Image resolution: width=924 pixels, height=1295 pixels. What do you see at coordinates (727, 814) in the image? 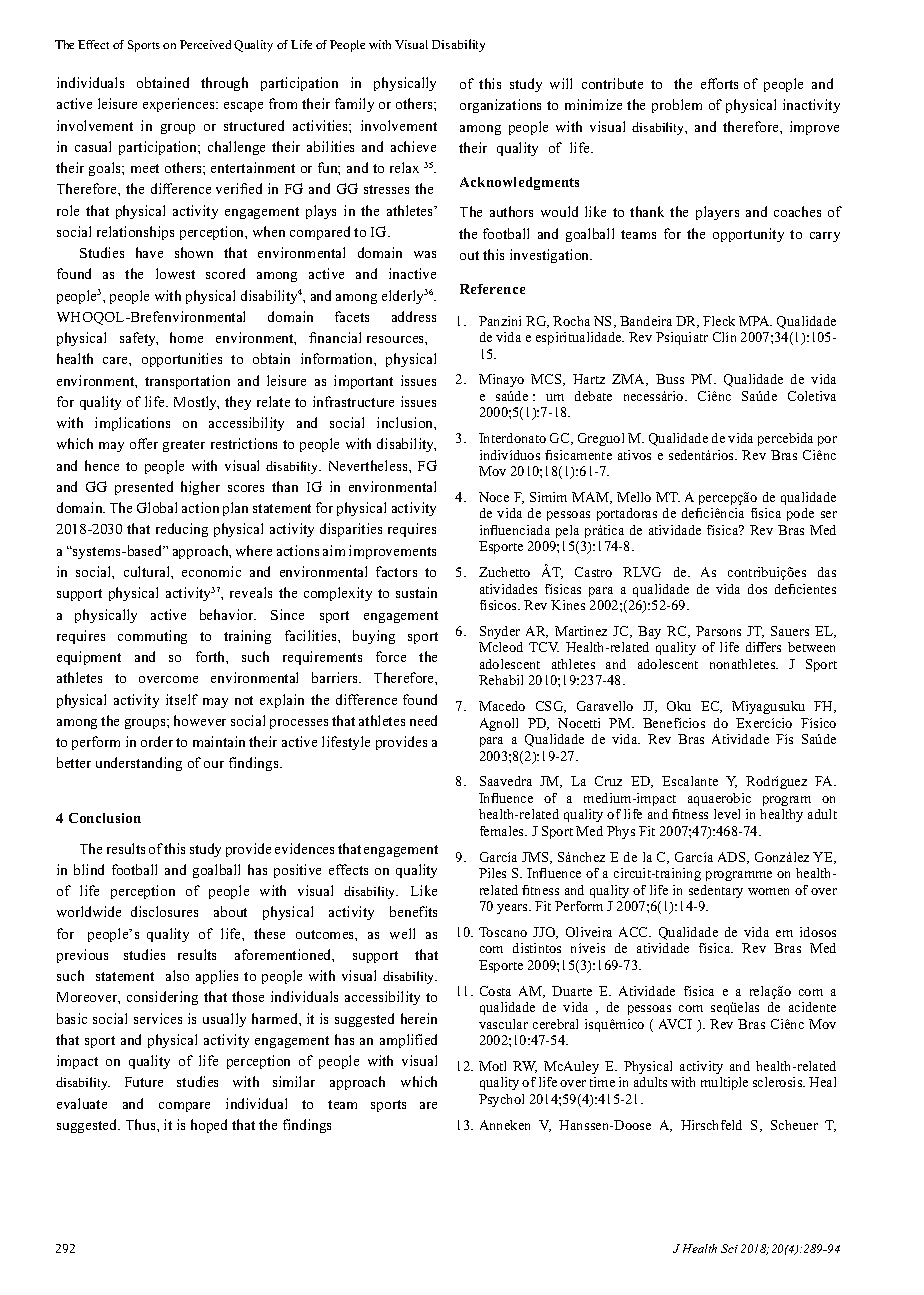
I see `level` at bounding box center [727, 814].
